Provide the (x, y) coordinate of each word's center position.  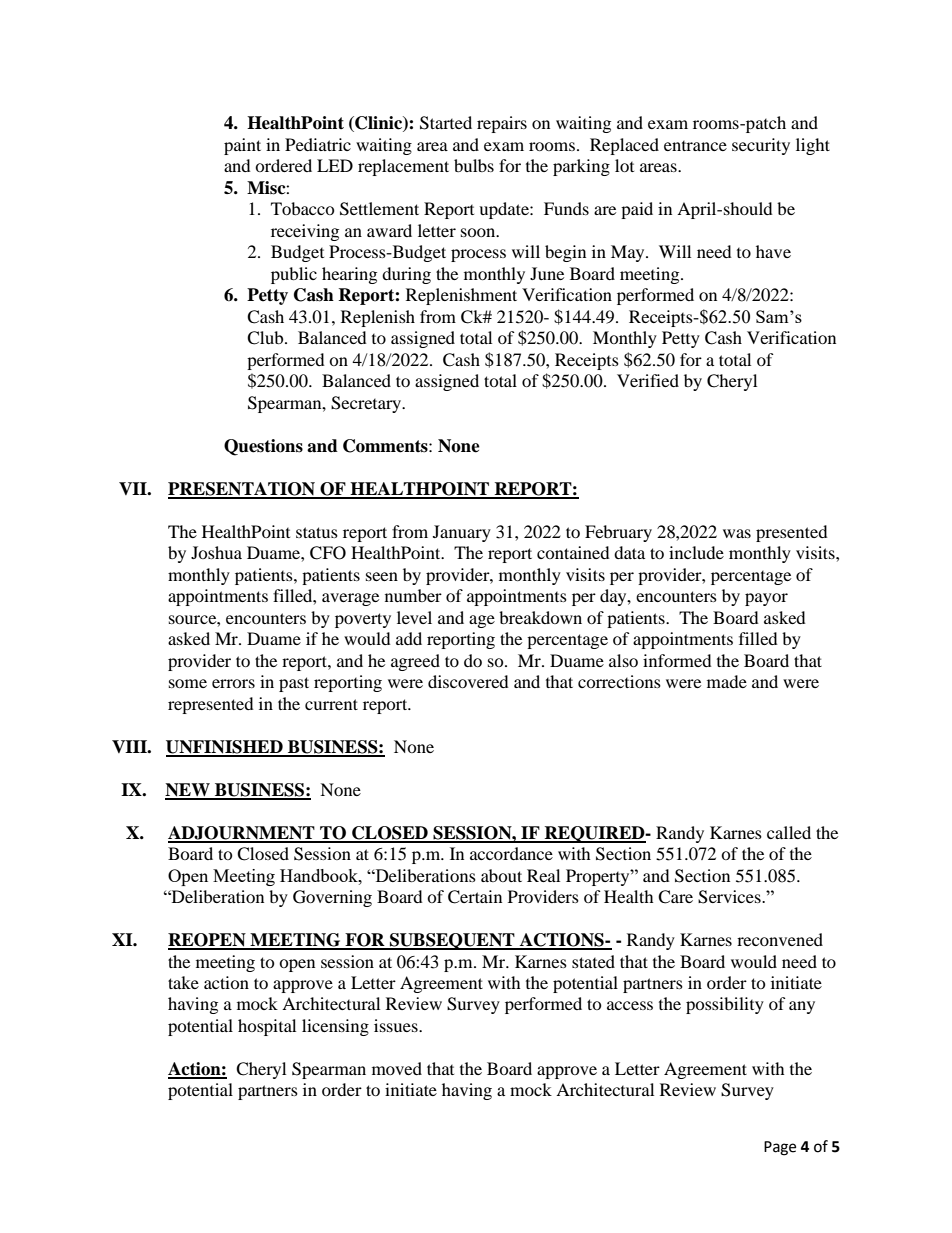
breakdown (540, 617)
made (727, 681)
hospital (267, 1027)
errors (233, 683)
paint (242, 146)
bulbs (474, 165)
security (761, 146)
